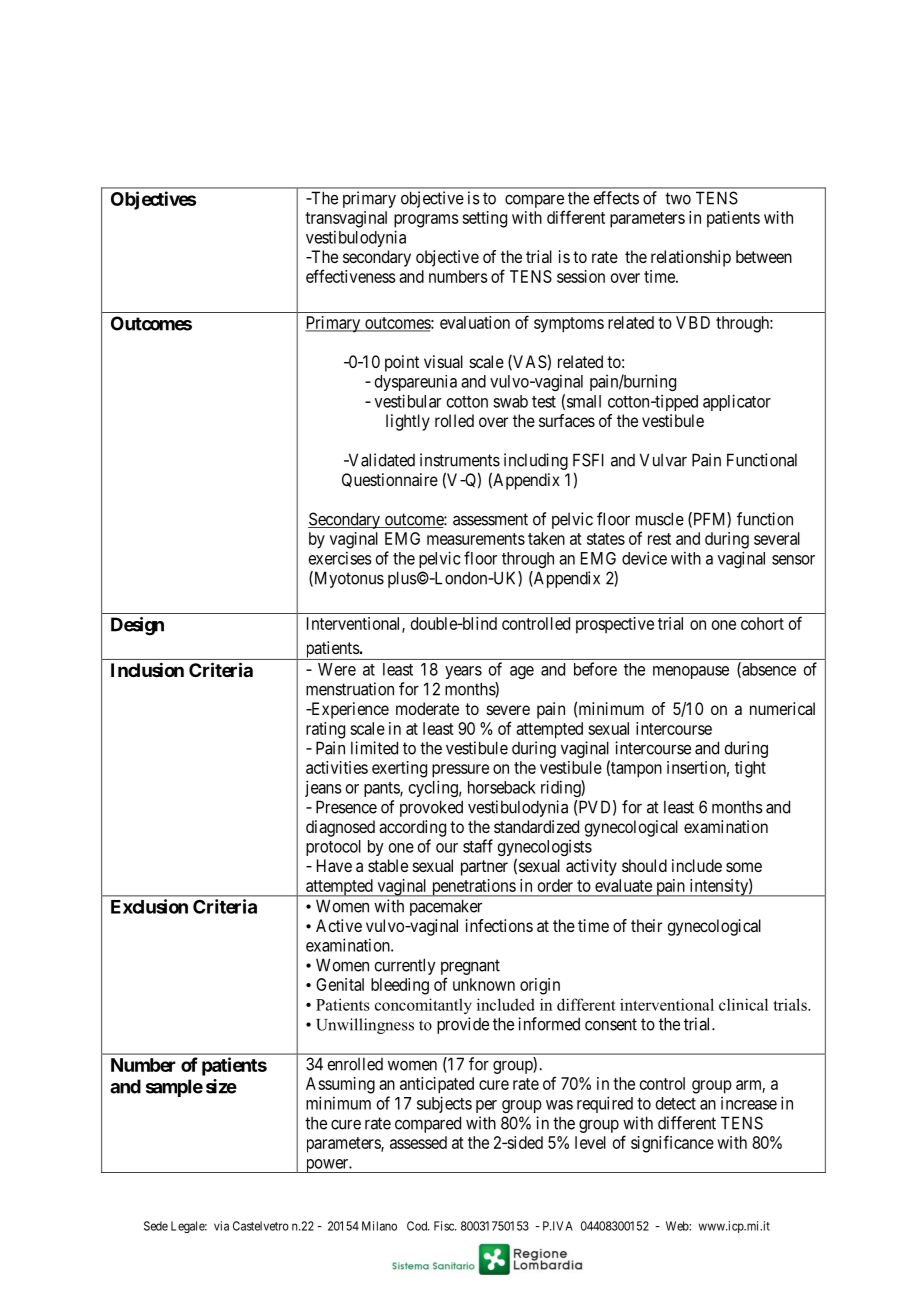 Image resolution: width=924 pixels, height=1308 pixels. Describe the element at coordinates (351, 276) in the screenshot. I see `effectiveness` at that location.
